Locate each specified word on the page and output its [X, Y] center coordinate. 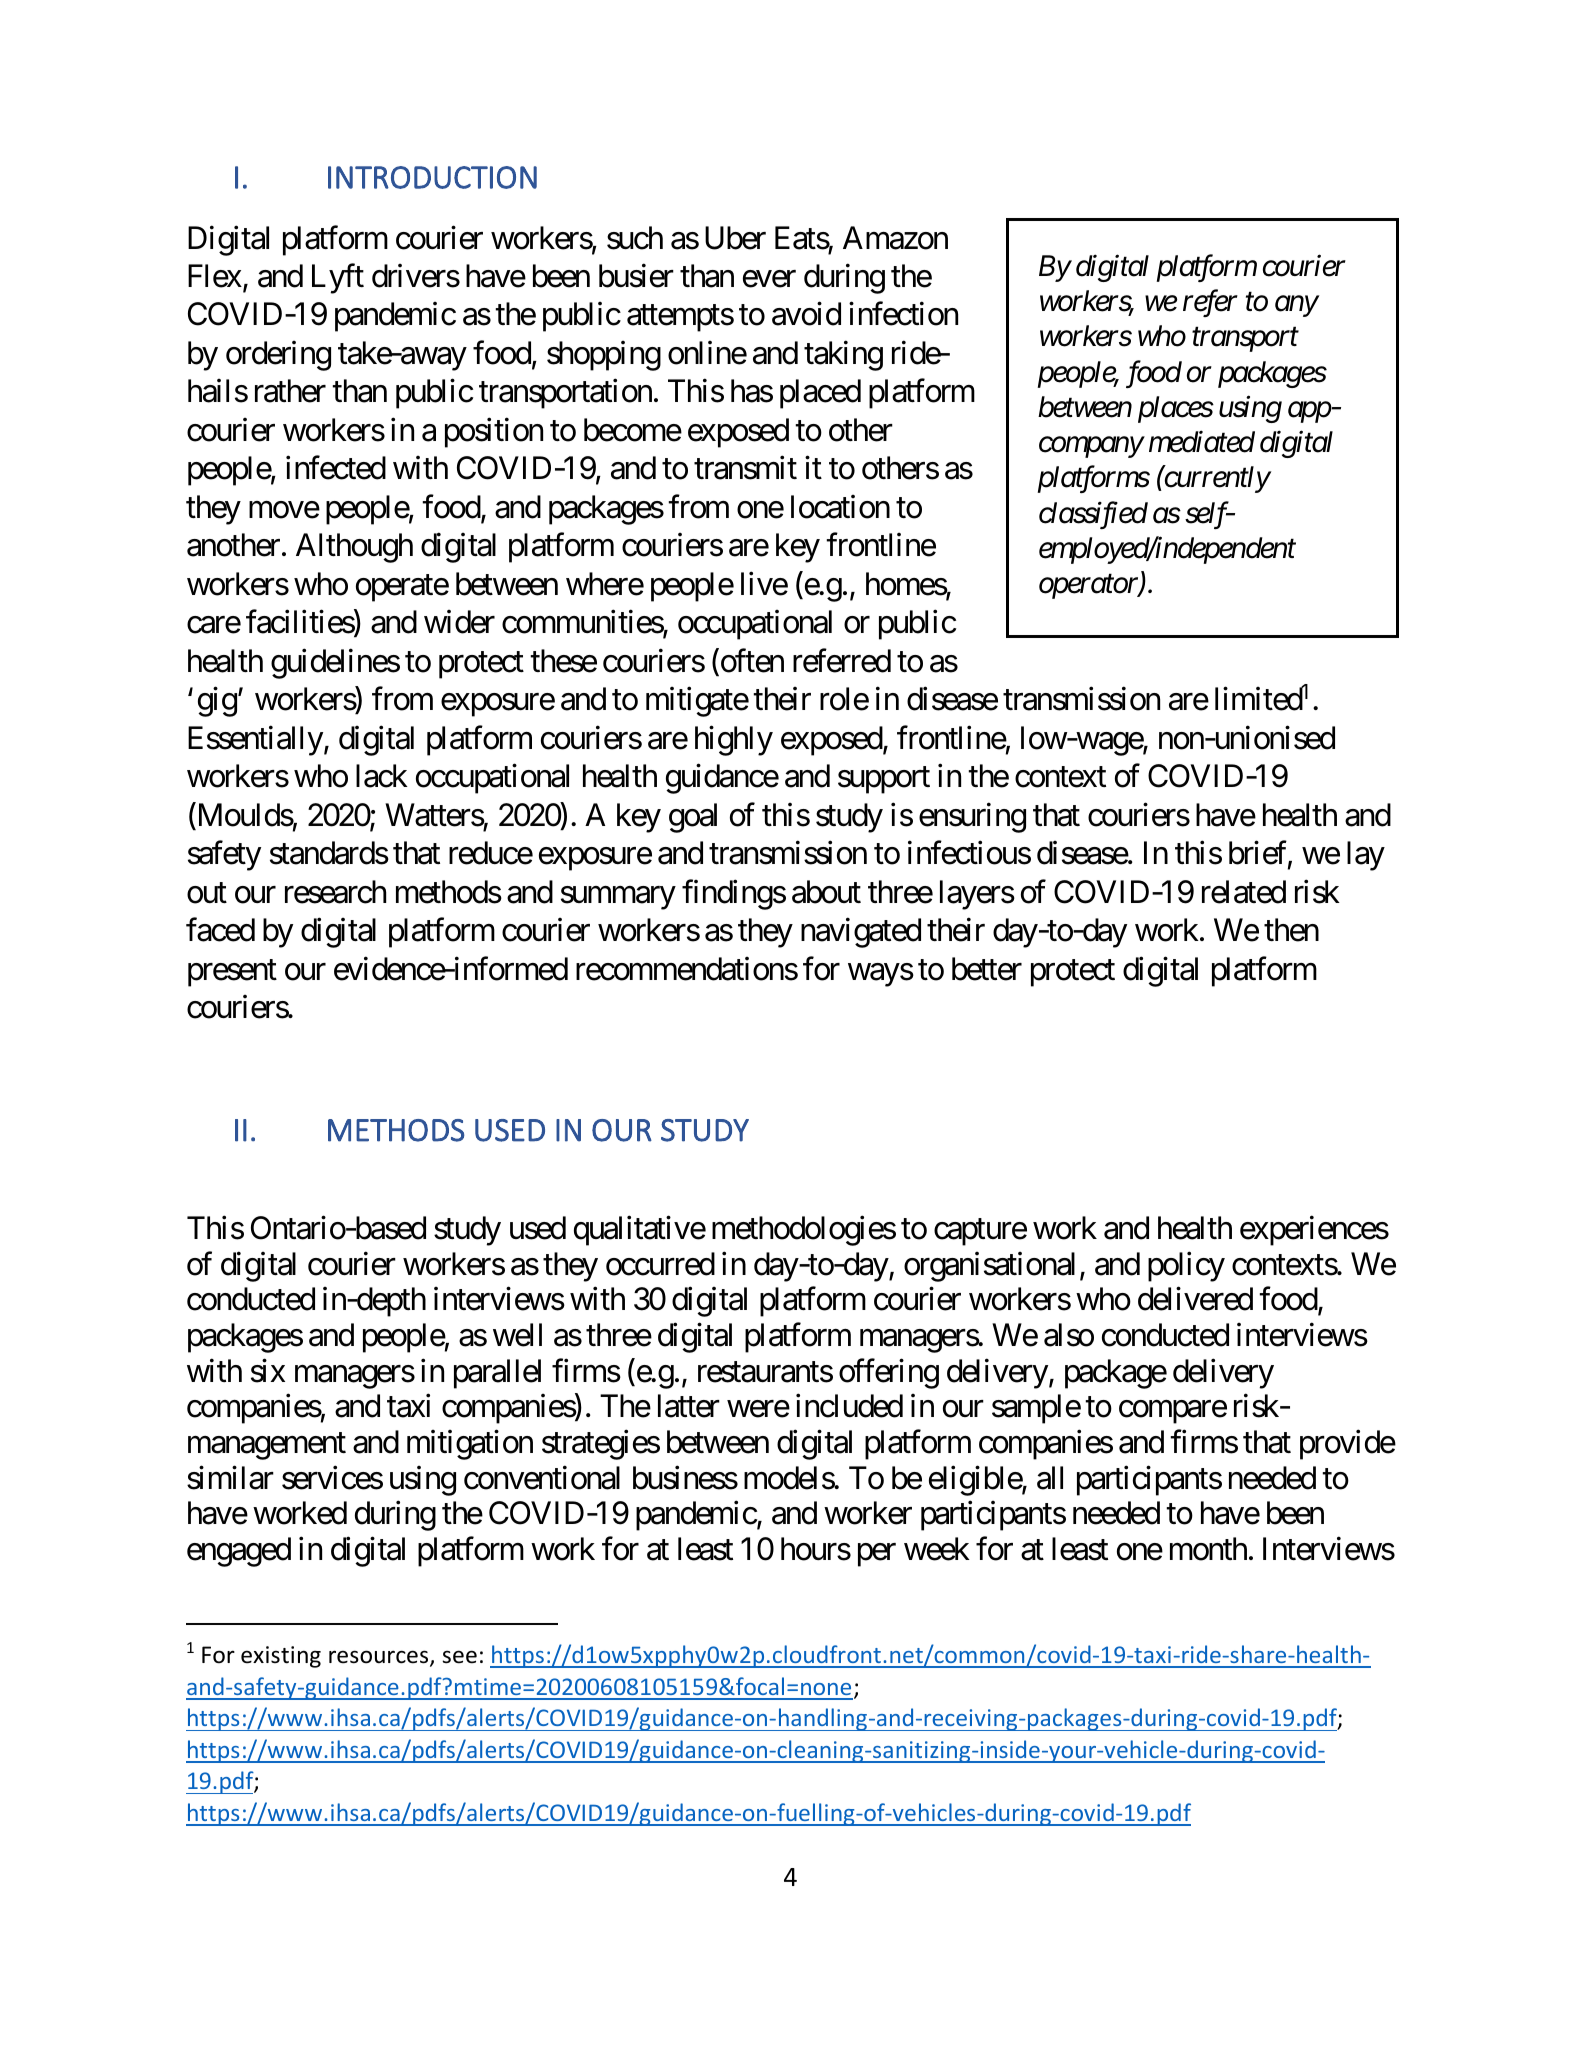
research [335, 892]
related [1244, 892]
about [826, 892]
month [1208, 1549]
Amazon [895, 238]
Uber [735, 238]
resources [380, 1658]
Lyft [338, 279]
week [937, 1549]
